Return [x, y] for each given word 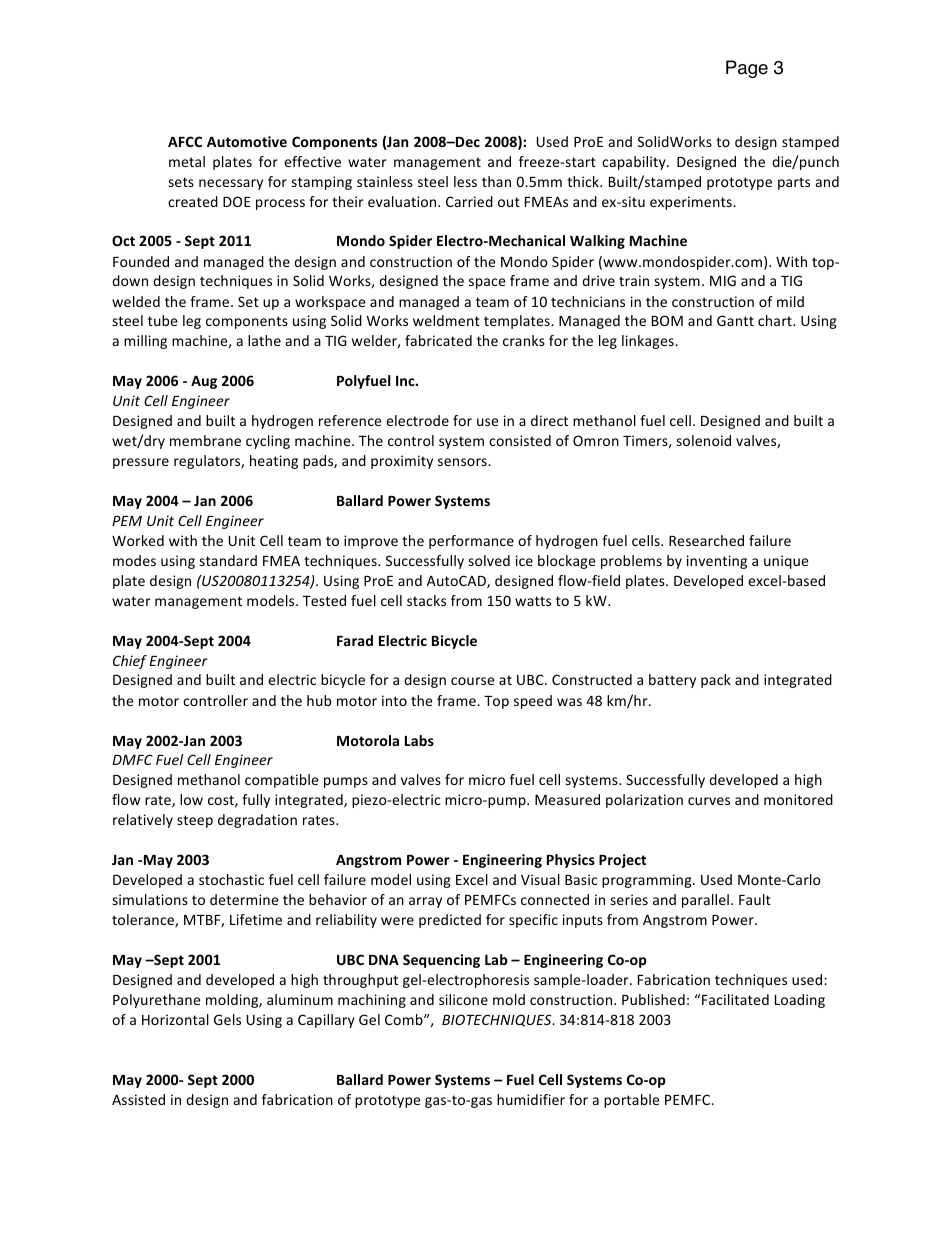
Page [747, 69]
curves [709, 801]
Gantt [735, 320]
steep [195, 821]
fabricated [438, 340]
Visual [540, 879]
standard [228, 560]
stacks [426, 600]
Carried [469, 201]
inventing [717, 562]
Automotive [247, 141]
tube [163, 320]
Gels [227, 1019]
